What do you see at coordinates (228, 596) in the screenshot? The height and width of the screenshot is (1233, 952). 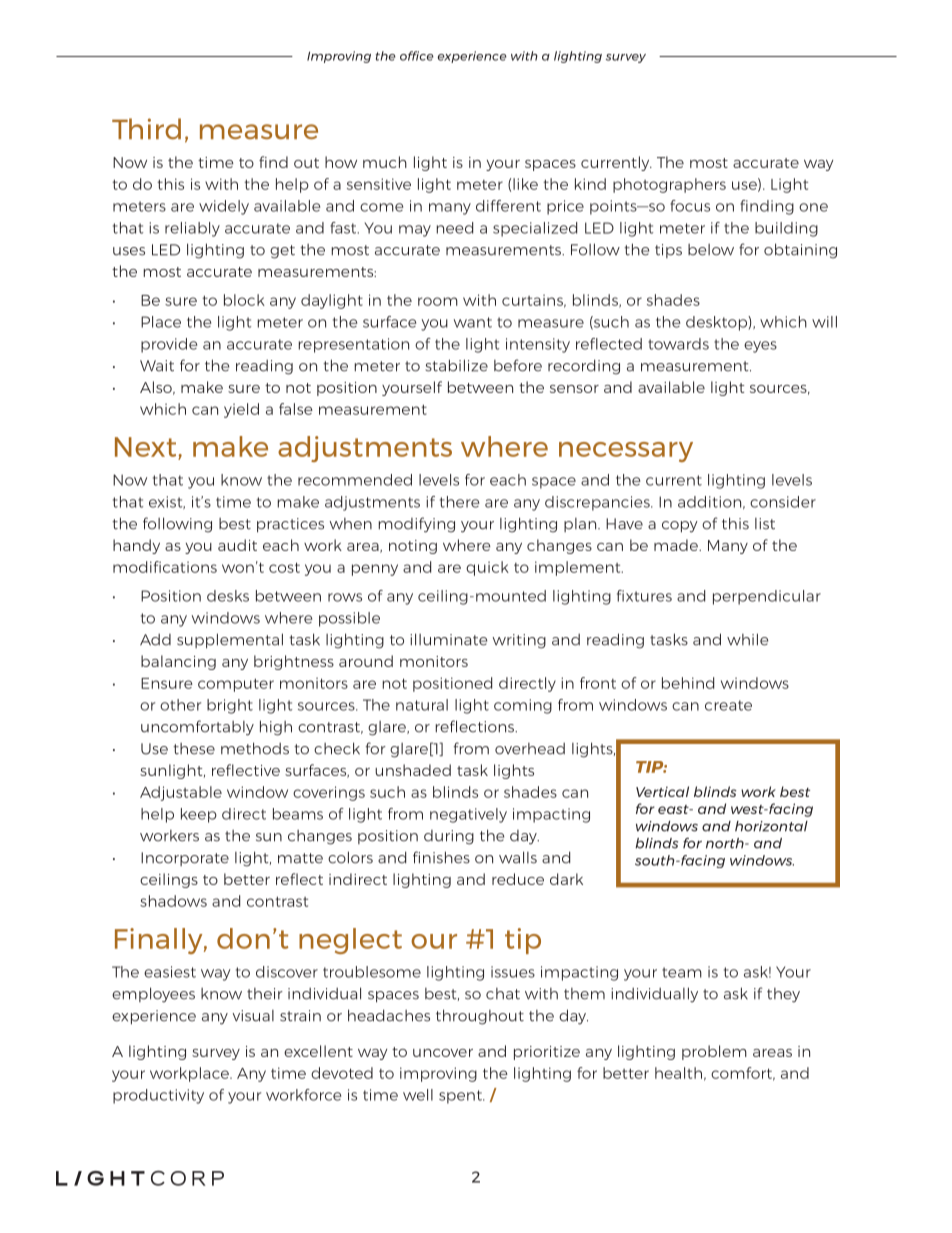 I see `desks` at bounding box center [228, 596].
